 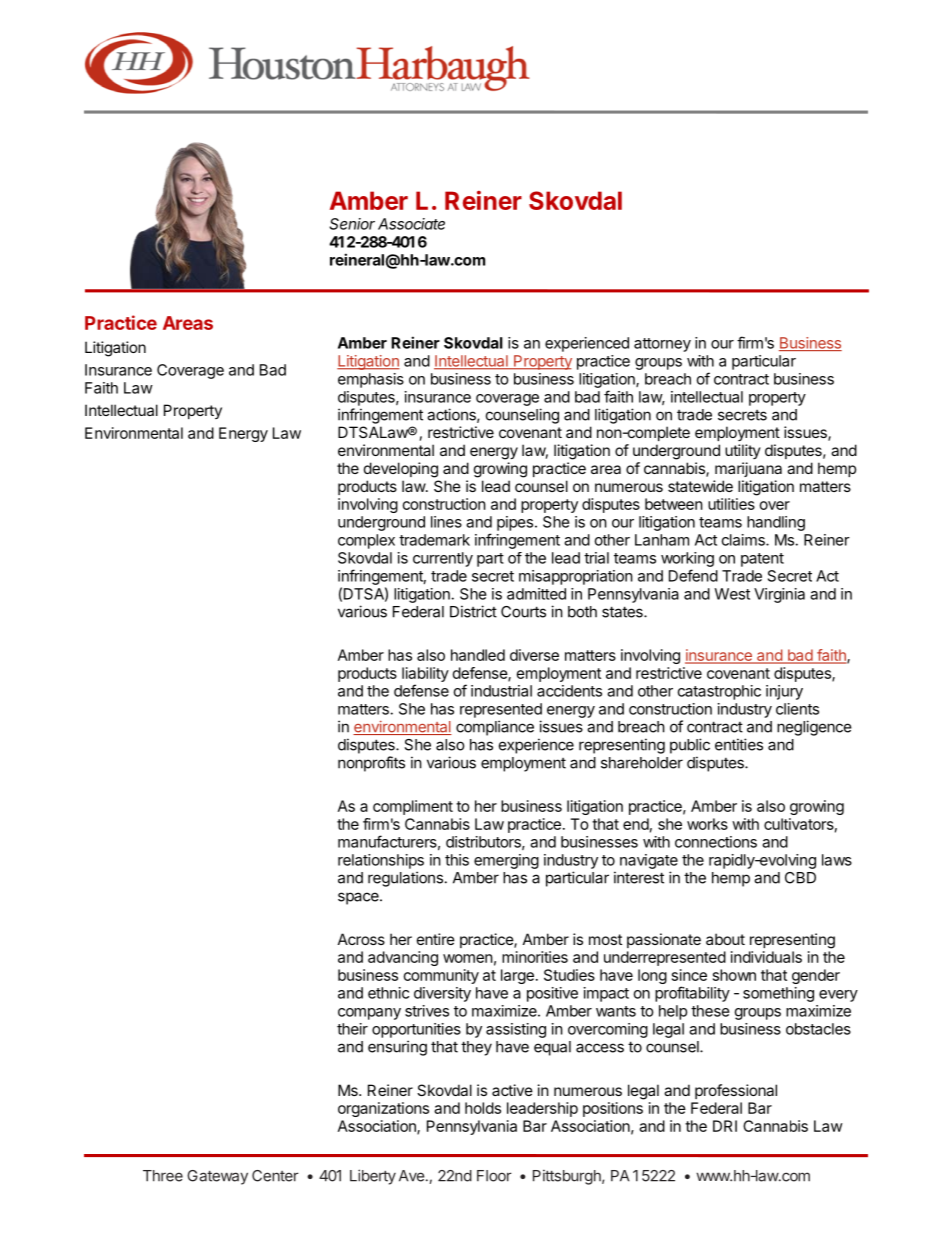 I want to click on complex, so click(x=366, y=541).
